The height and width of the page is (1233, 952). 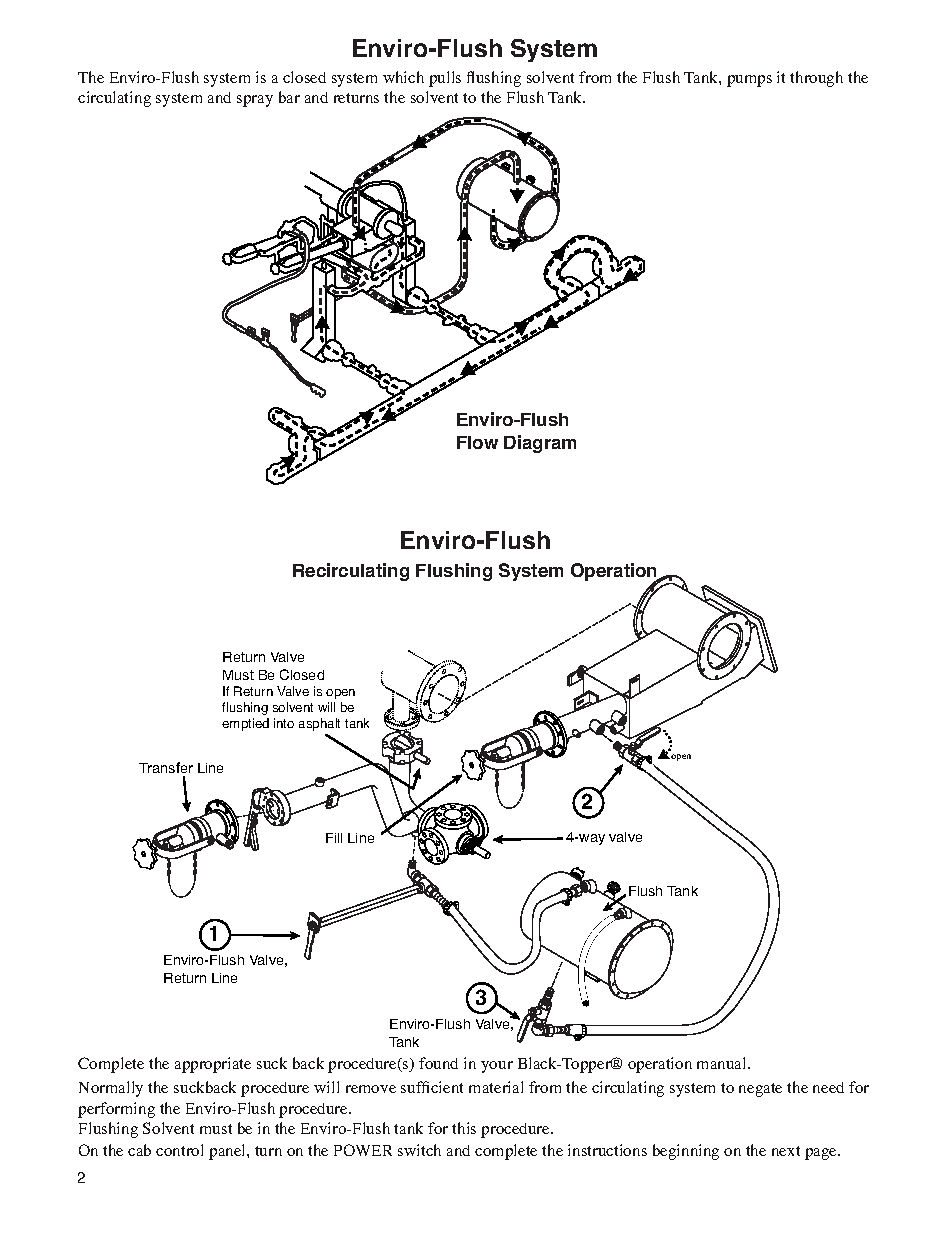 What do you see at coordinates (477, 442) in the page?
I see `Flow` at bounding box center [477, 442].
